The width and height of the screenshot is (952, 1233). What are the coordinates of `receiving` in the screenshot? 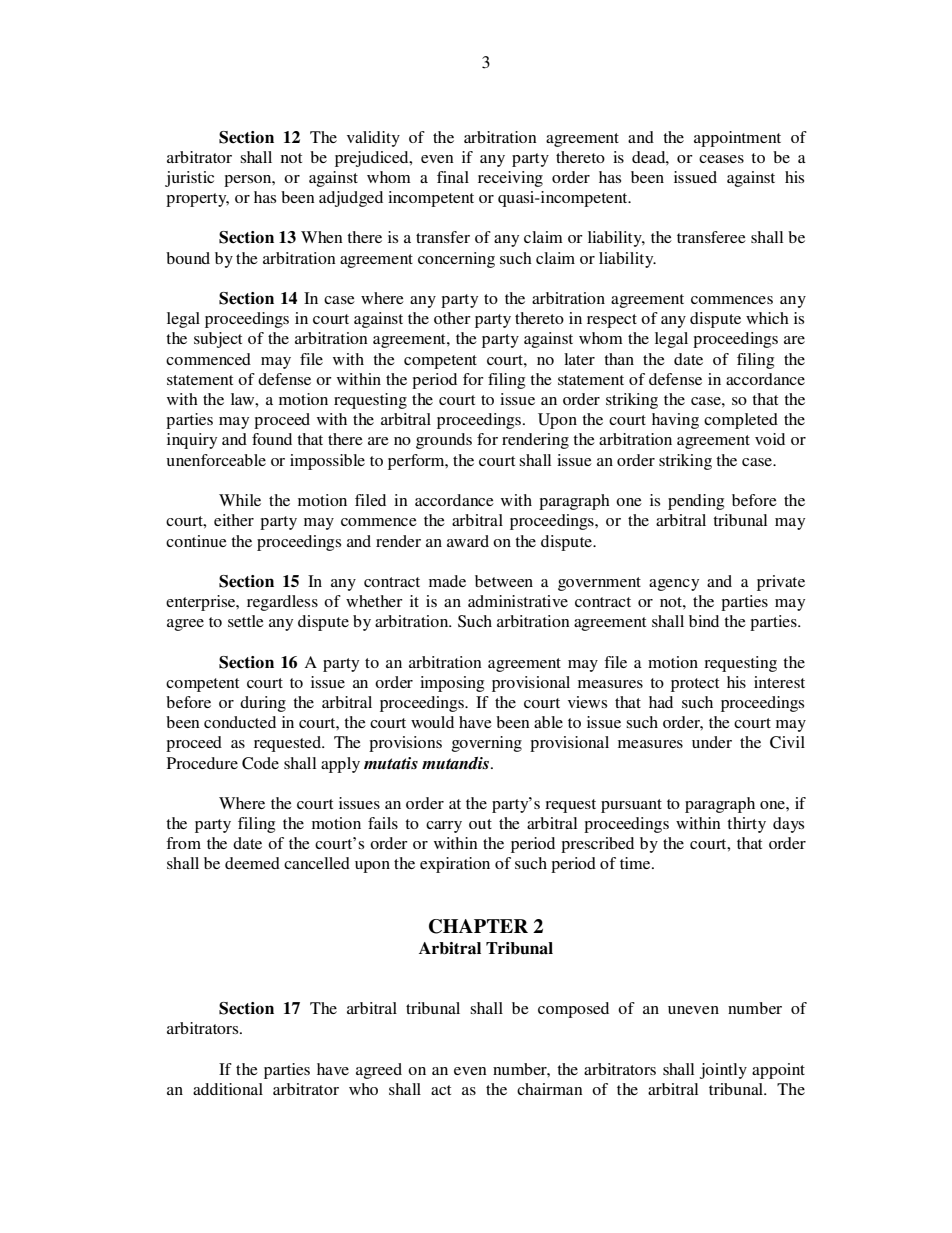 It's located at (510, 179).
